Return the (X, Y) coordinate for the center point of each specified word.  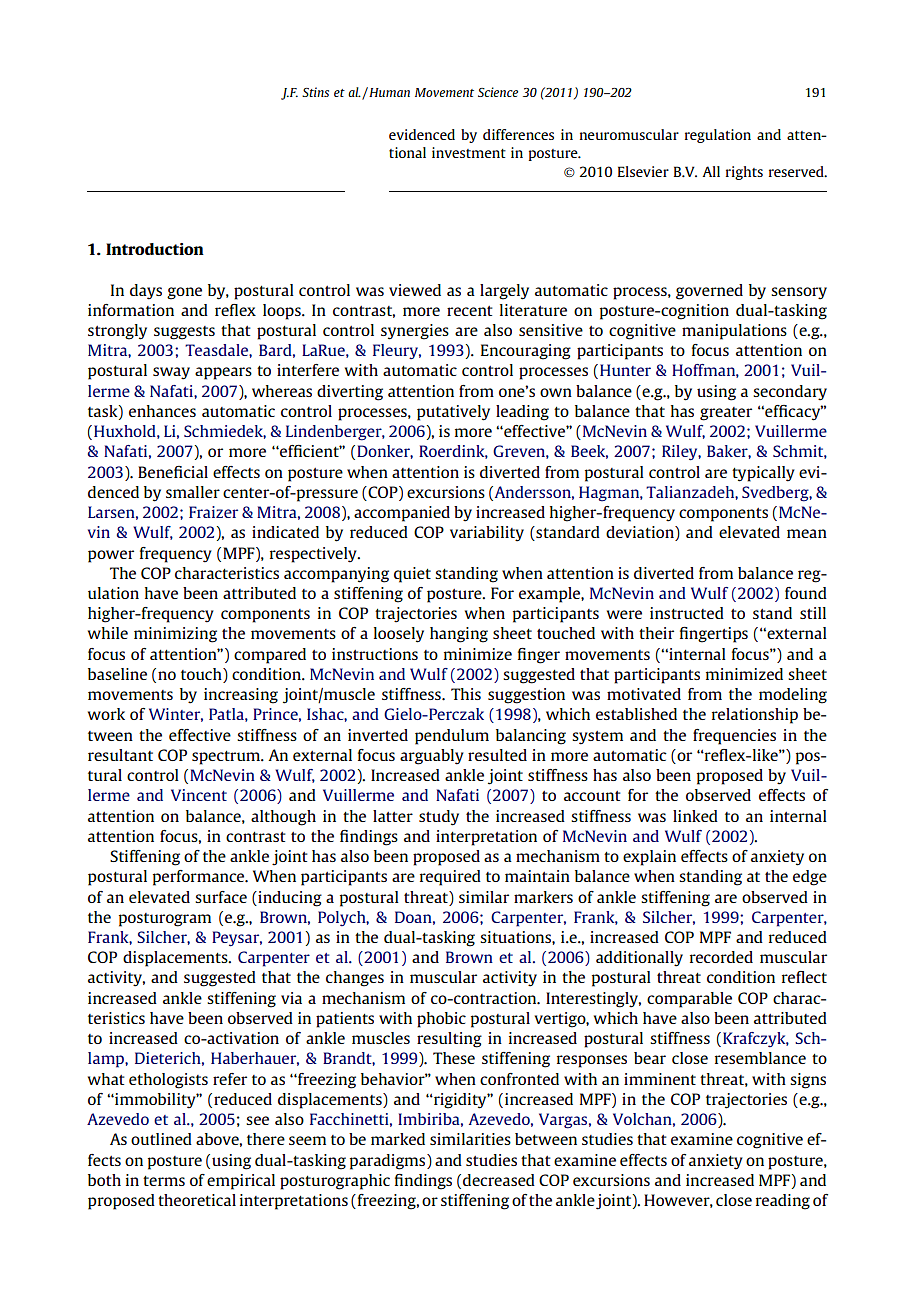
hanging (459, 635)
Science (498, 92)
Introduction (155, 249)
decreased (499, 1180)
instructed (687, 613)
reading (783, 1202)
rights (744, 173)
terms (164, 1181)
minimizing (175, 635)
